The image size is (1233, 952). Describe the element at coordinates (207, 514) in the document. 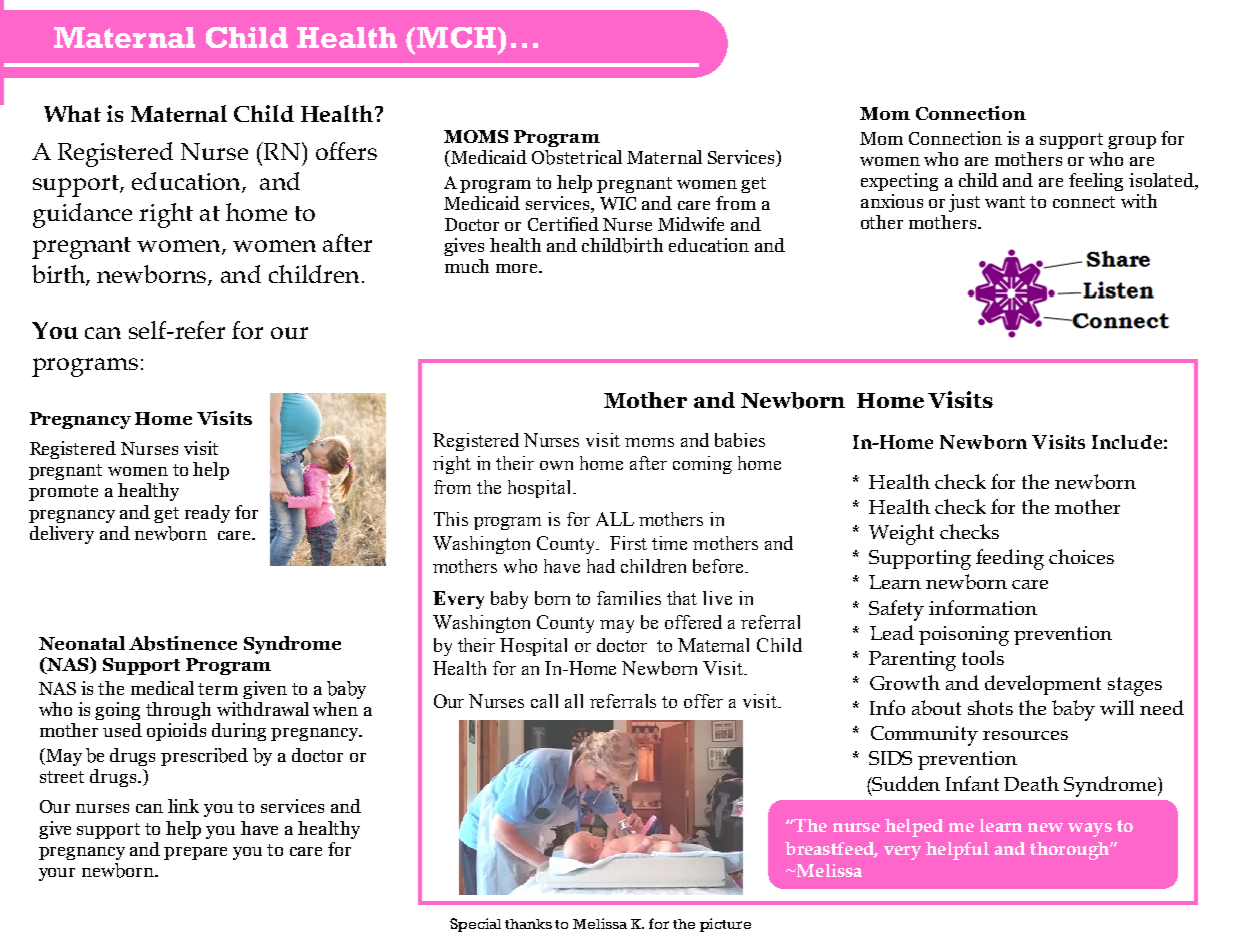

I see `ready` at that location.
